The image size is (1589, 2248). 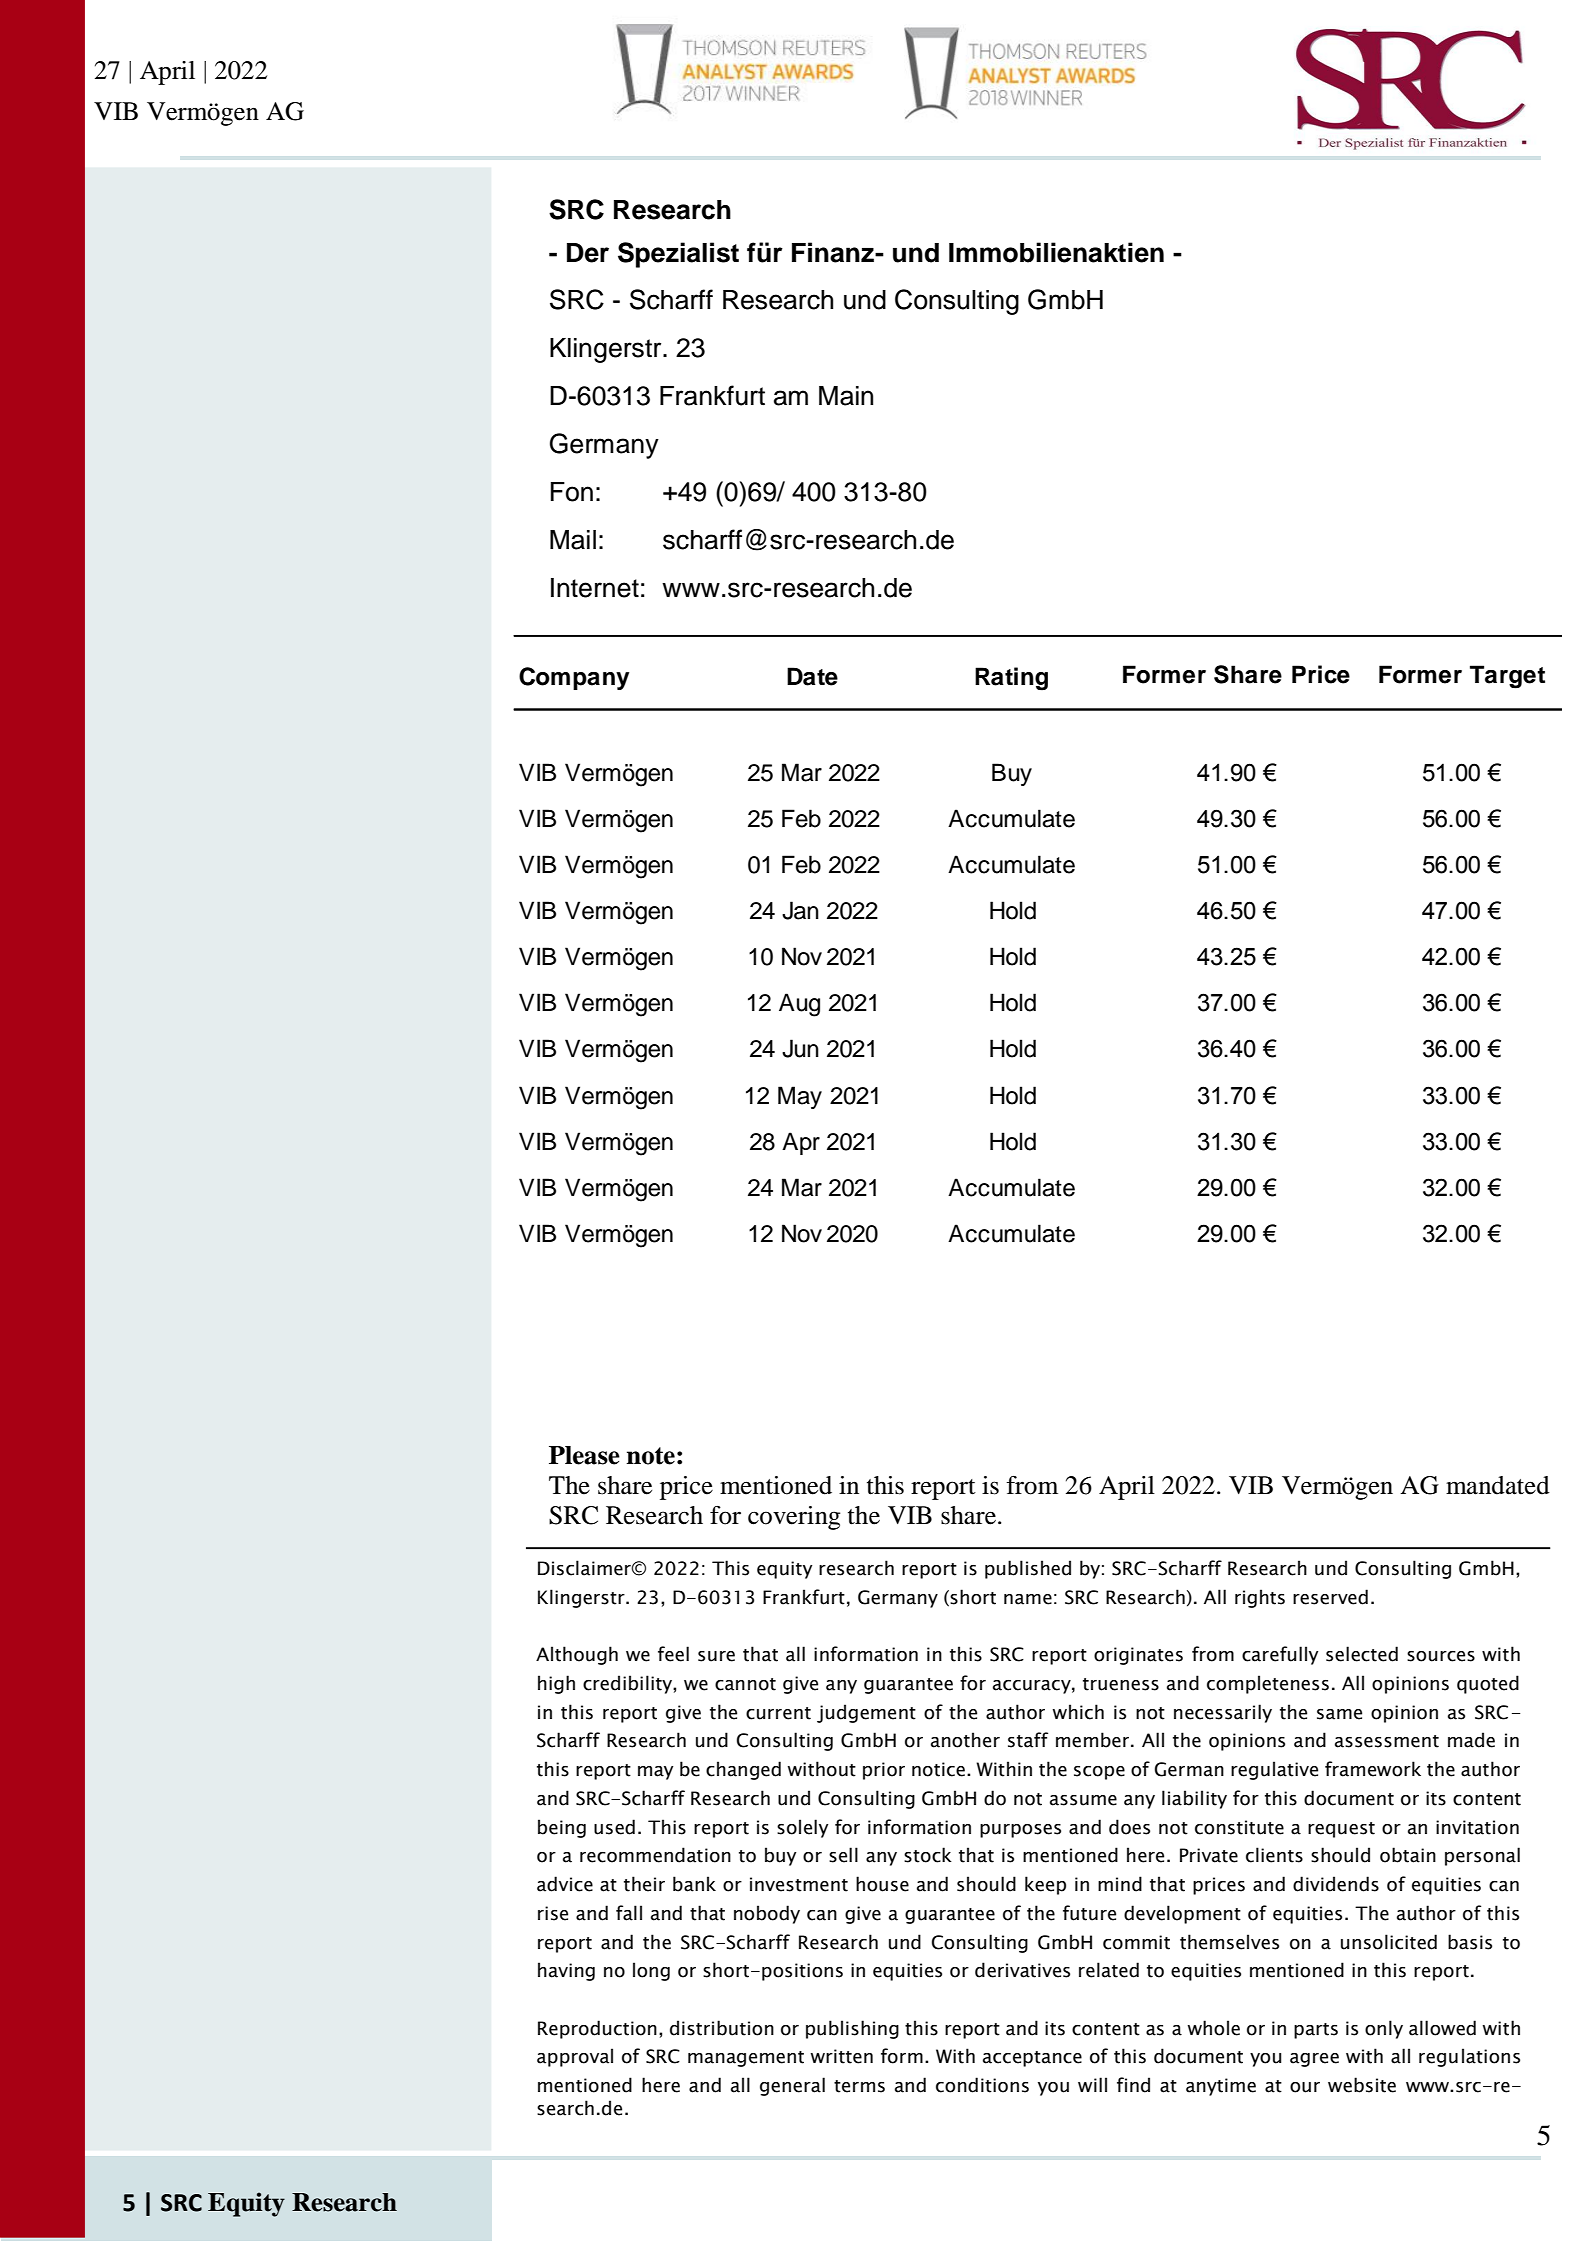 I want to click on Fon, so click(x=572, y=492).
